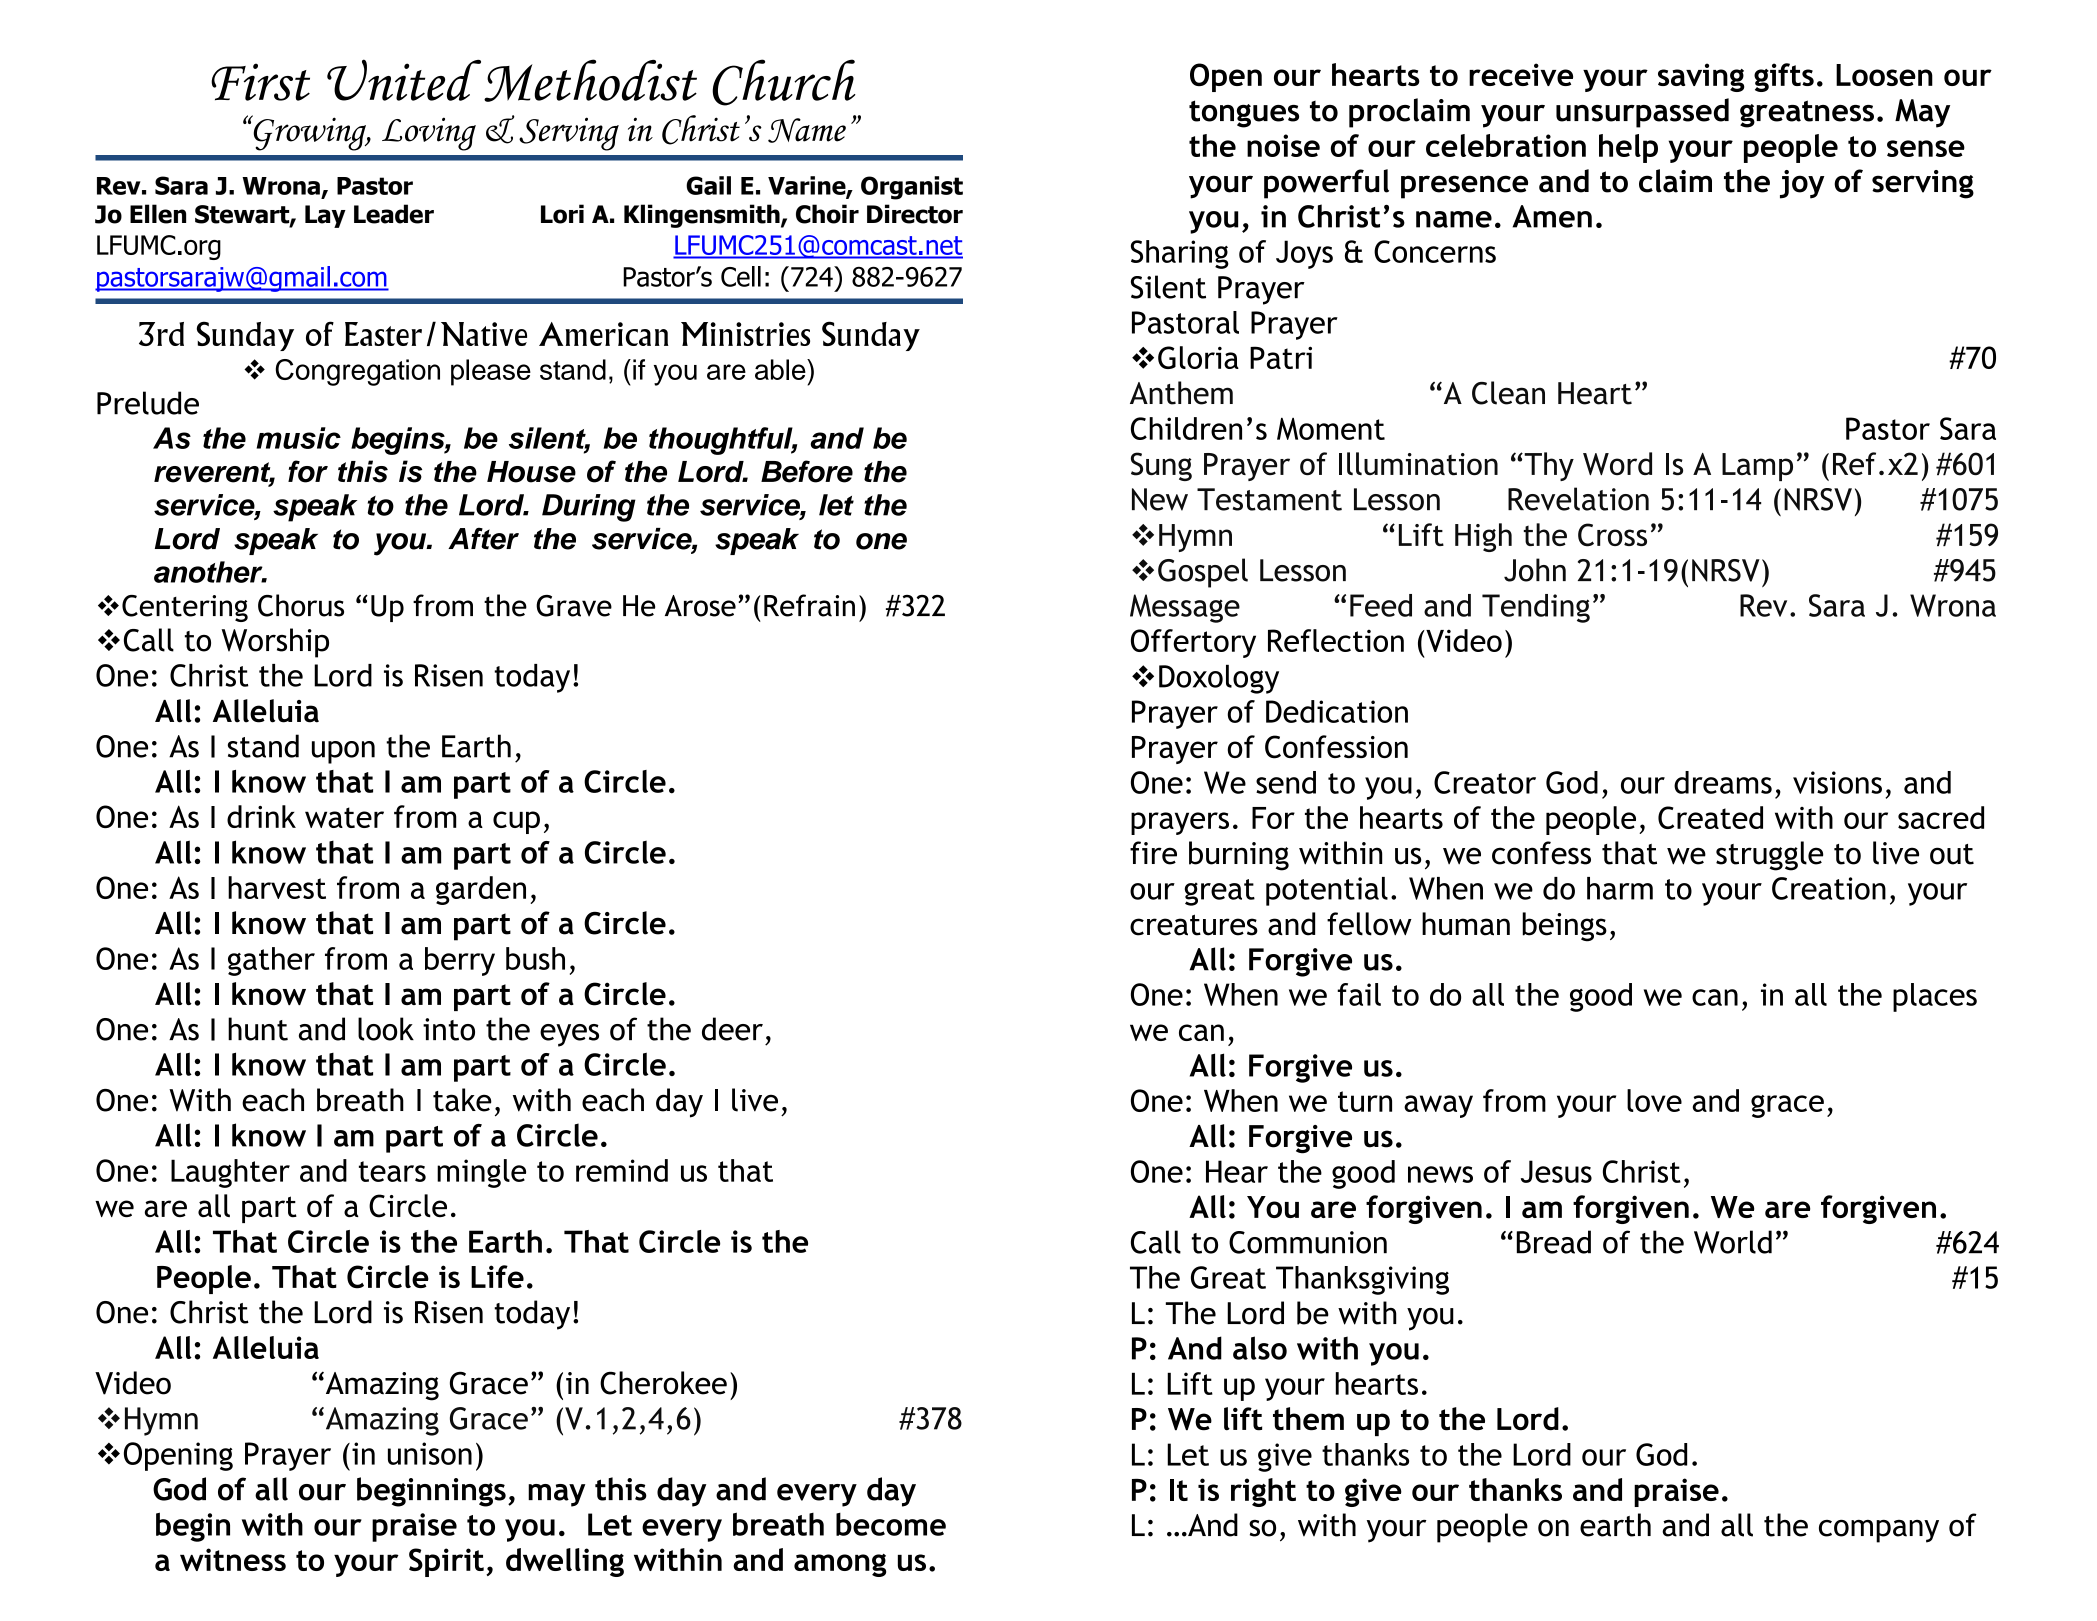 The width and height of the screenshot is (2097, 1621). What do you see at coordinates (1153, 853) in the screenshot?
I see `fire` at bounding box center [1153, 853].
